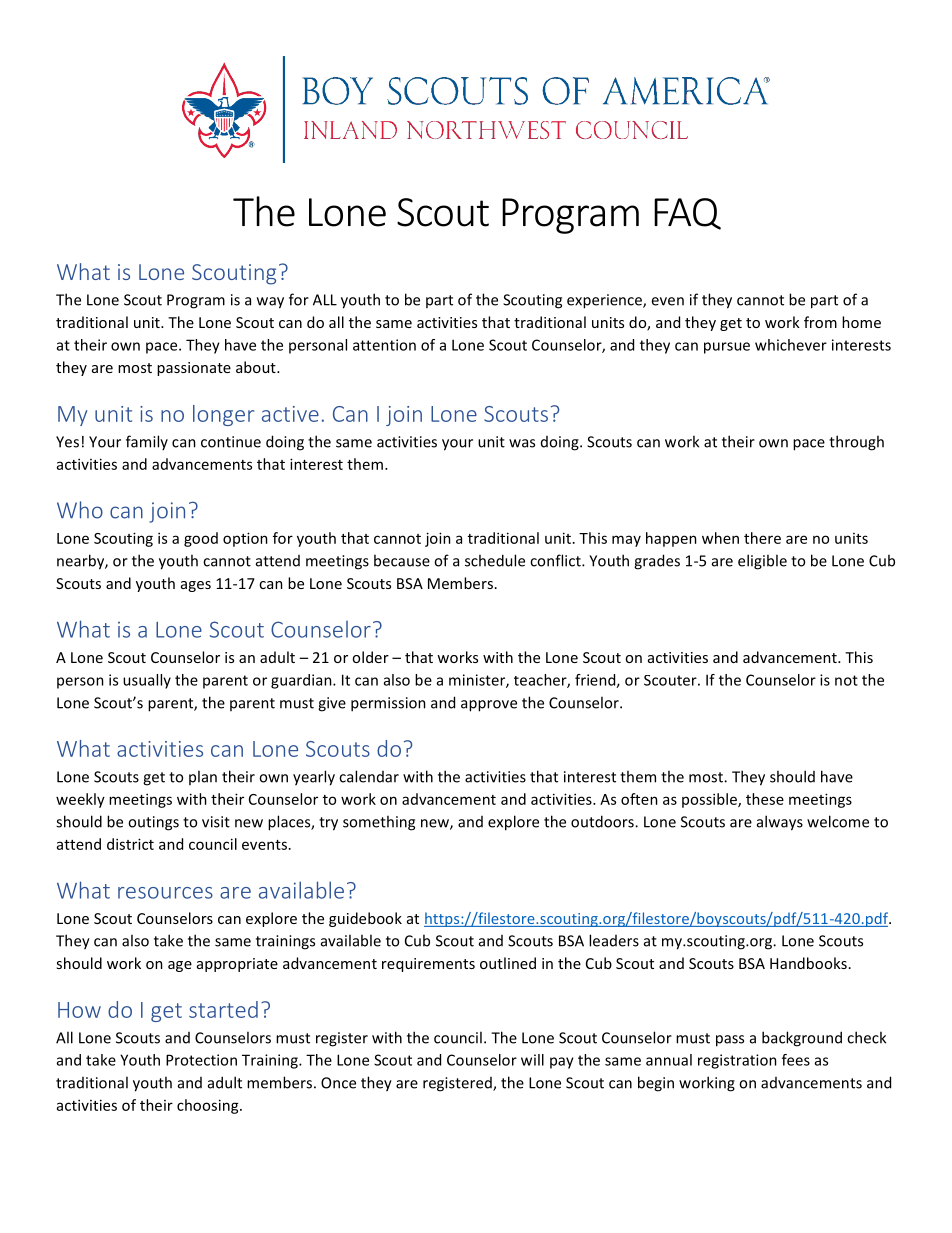  I want to click on good, so click(201, 539).
